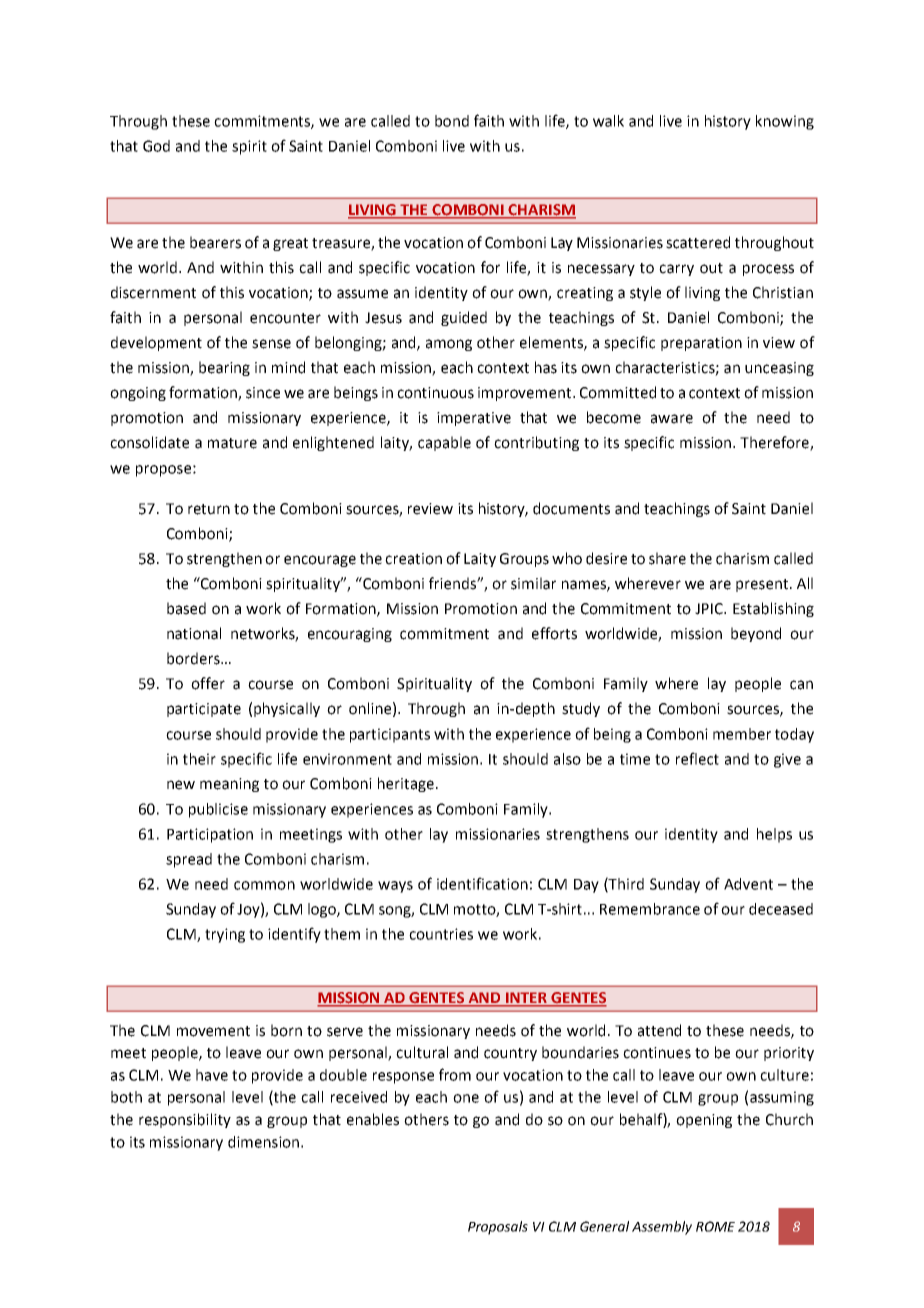  What do you see at coordinates (452, 121) in the page?
I see `bond` at bounding box center [452, 121].
